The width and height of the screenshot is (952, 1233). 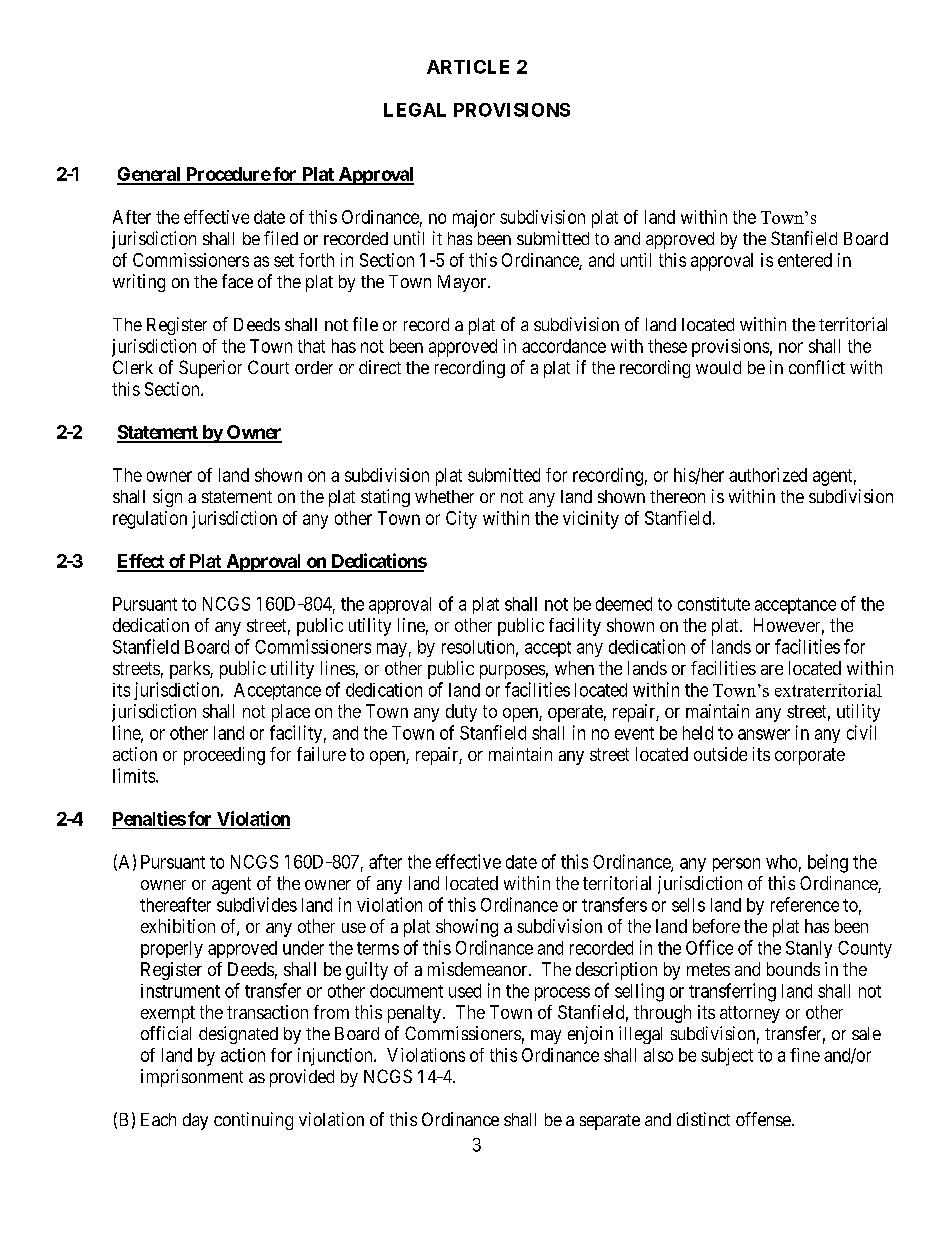 What do you see at coordinates (805, 260) in the screenshot?
I see `entered` at bounding box center [805, 260].
